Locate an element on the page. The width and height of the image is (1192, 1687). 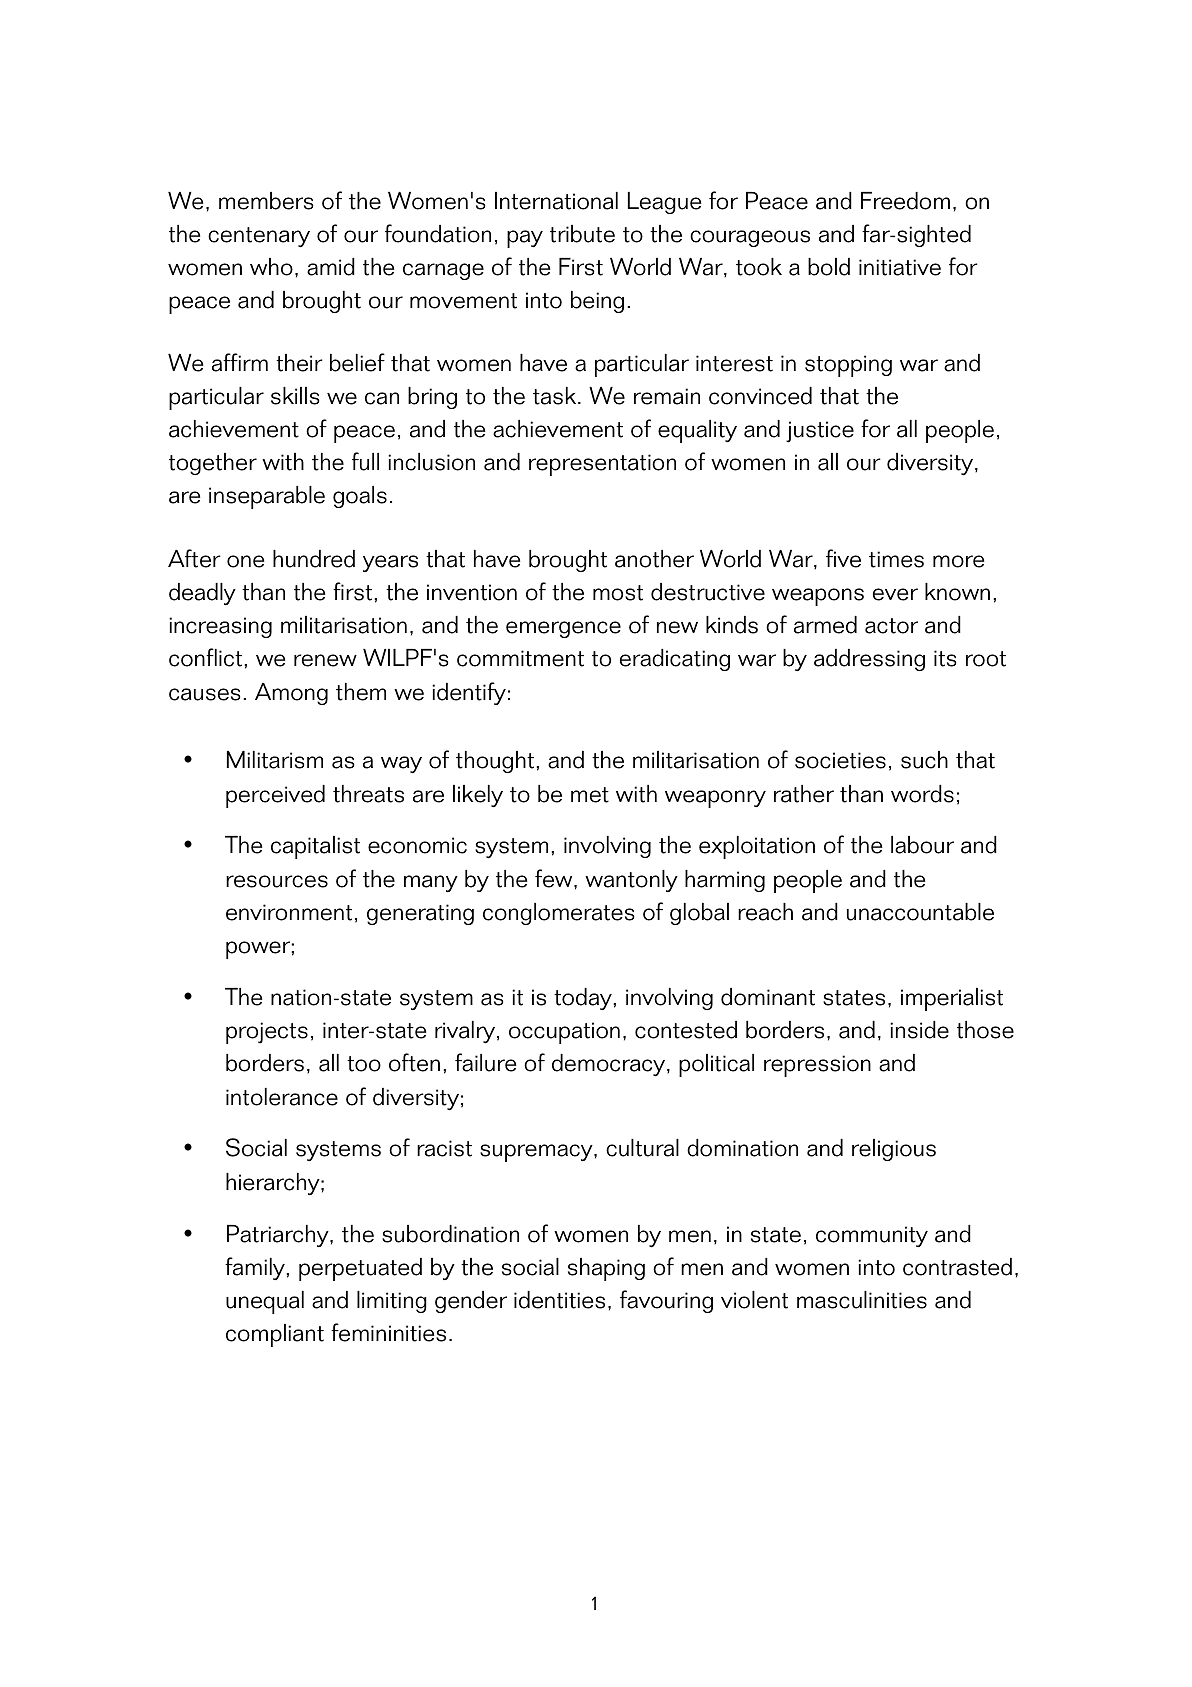
identities is located at coordinates (559, 1300).
